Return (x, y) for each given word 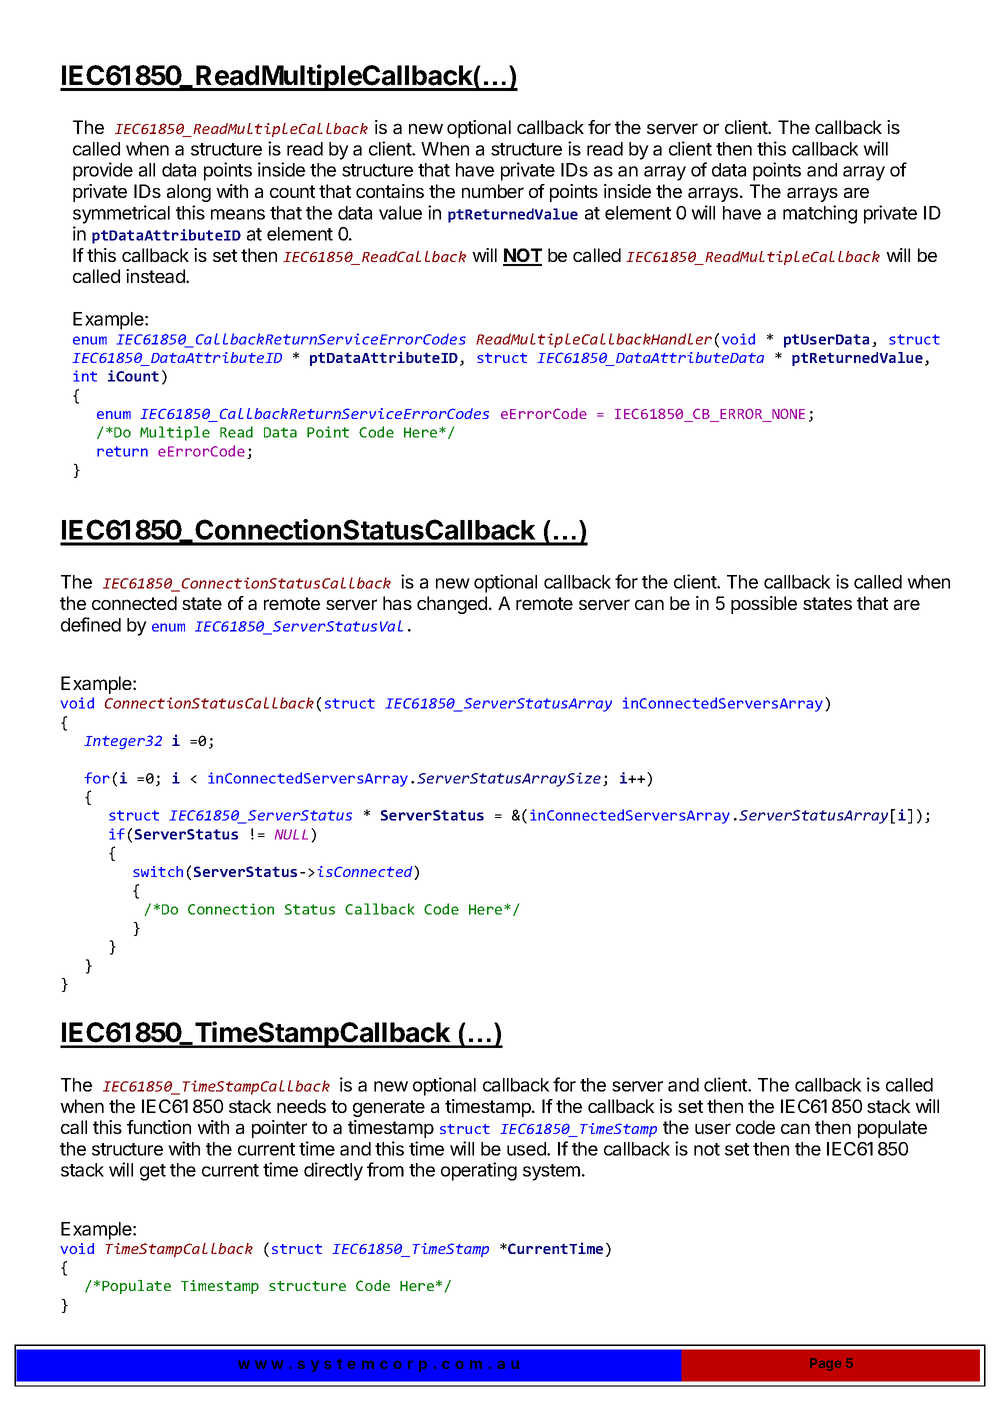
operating (479, 1171)
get (153, 1172)
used (527, 1149)
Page (825, 1364)
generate (389, 1108)
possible (764, 605)
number (493, 191)
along (189, 193)
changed (452, 605)
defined (91, 624)
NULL (291, 834)
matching (820, 214)
